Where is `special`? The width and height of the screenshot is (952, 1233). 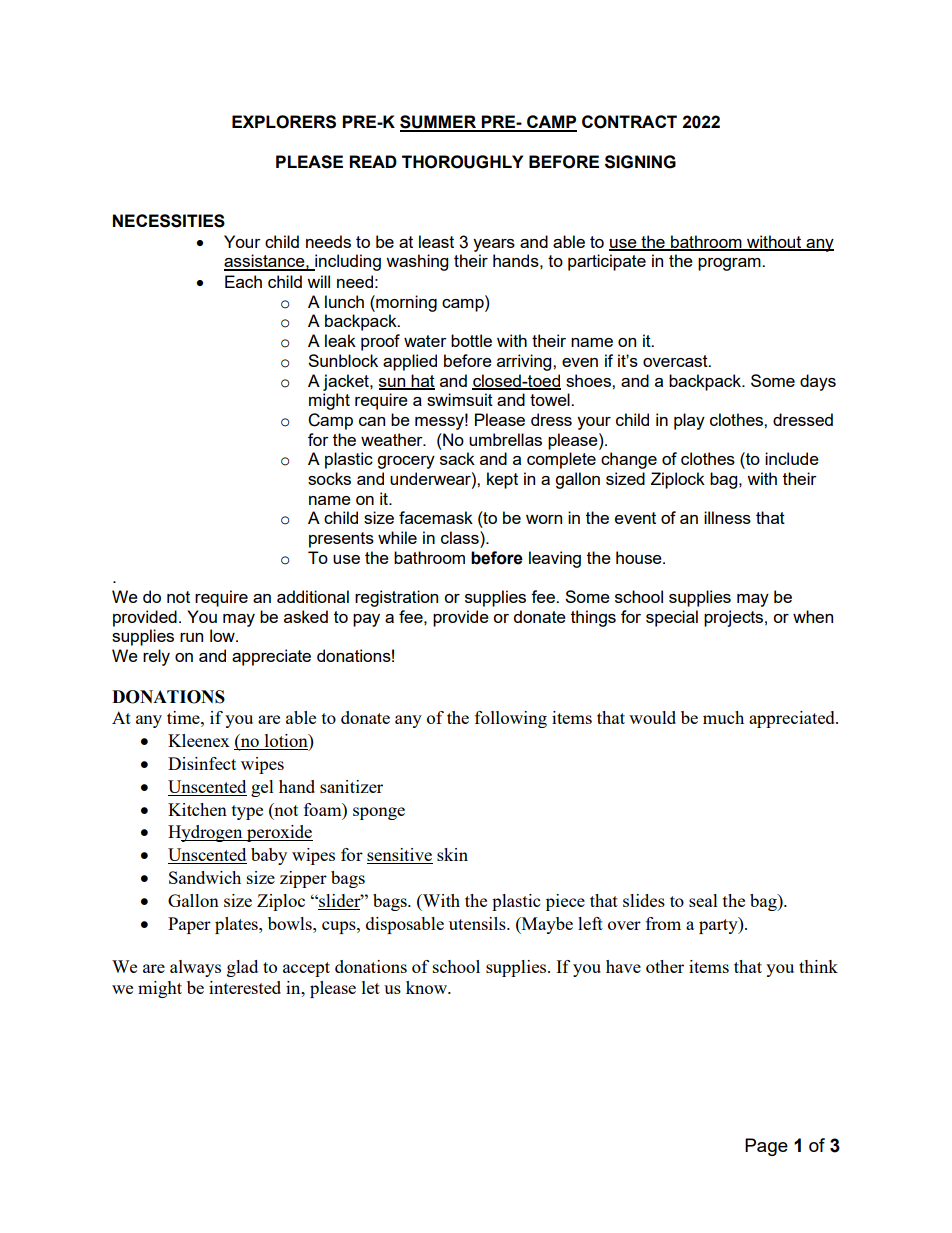
special is located at coordinates (672, 618).
